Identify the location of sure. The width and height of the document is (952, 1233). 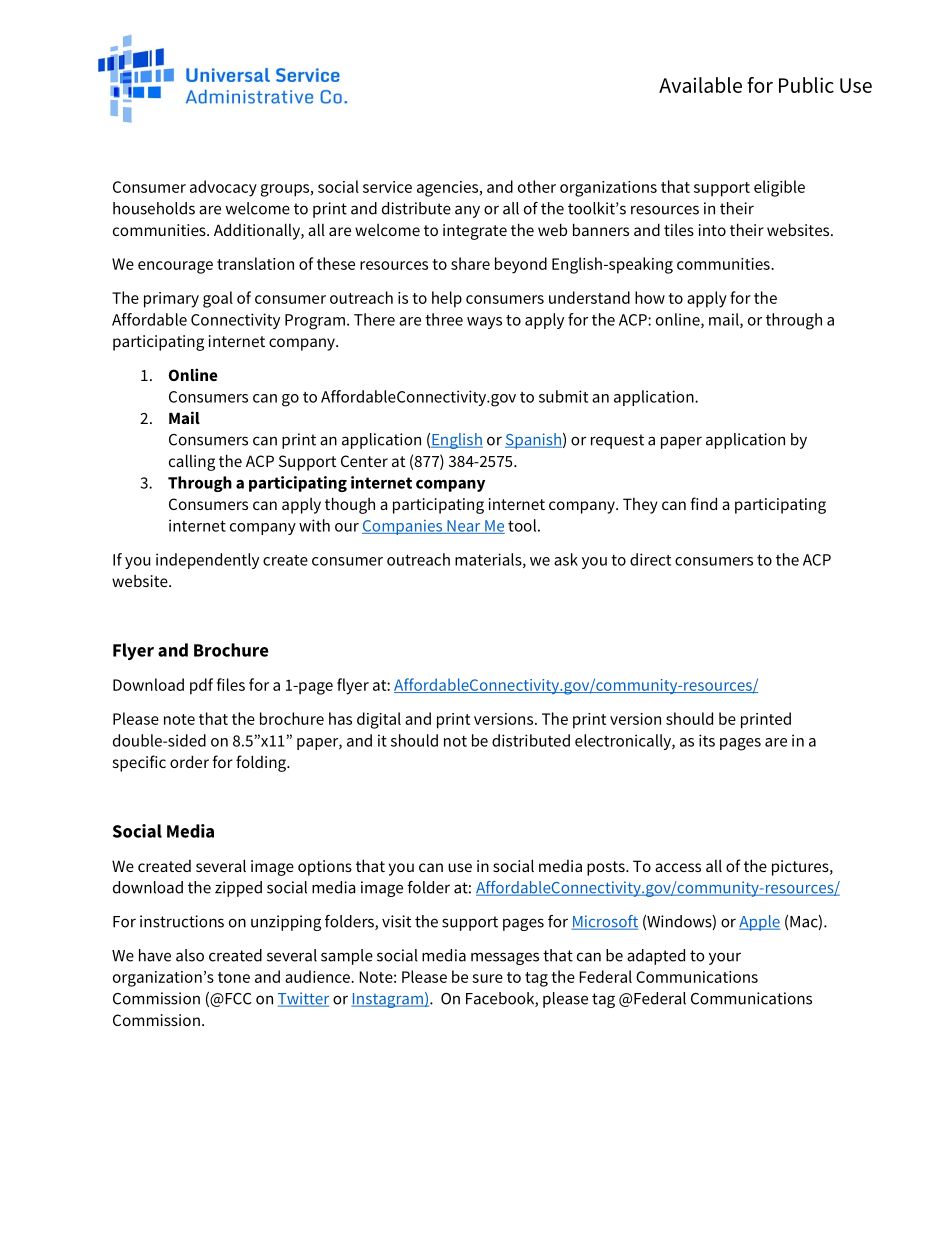
(487, 978).
